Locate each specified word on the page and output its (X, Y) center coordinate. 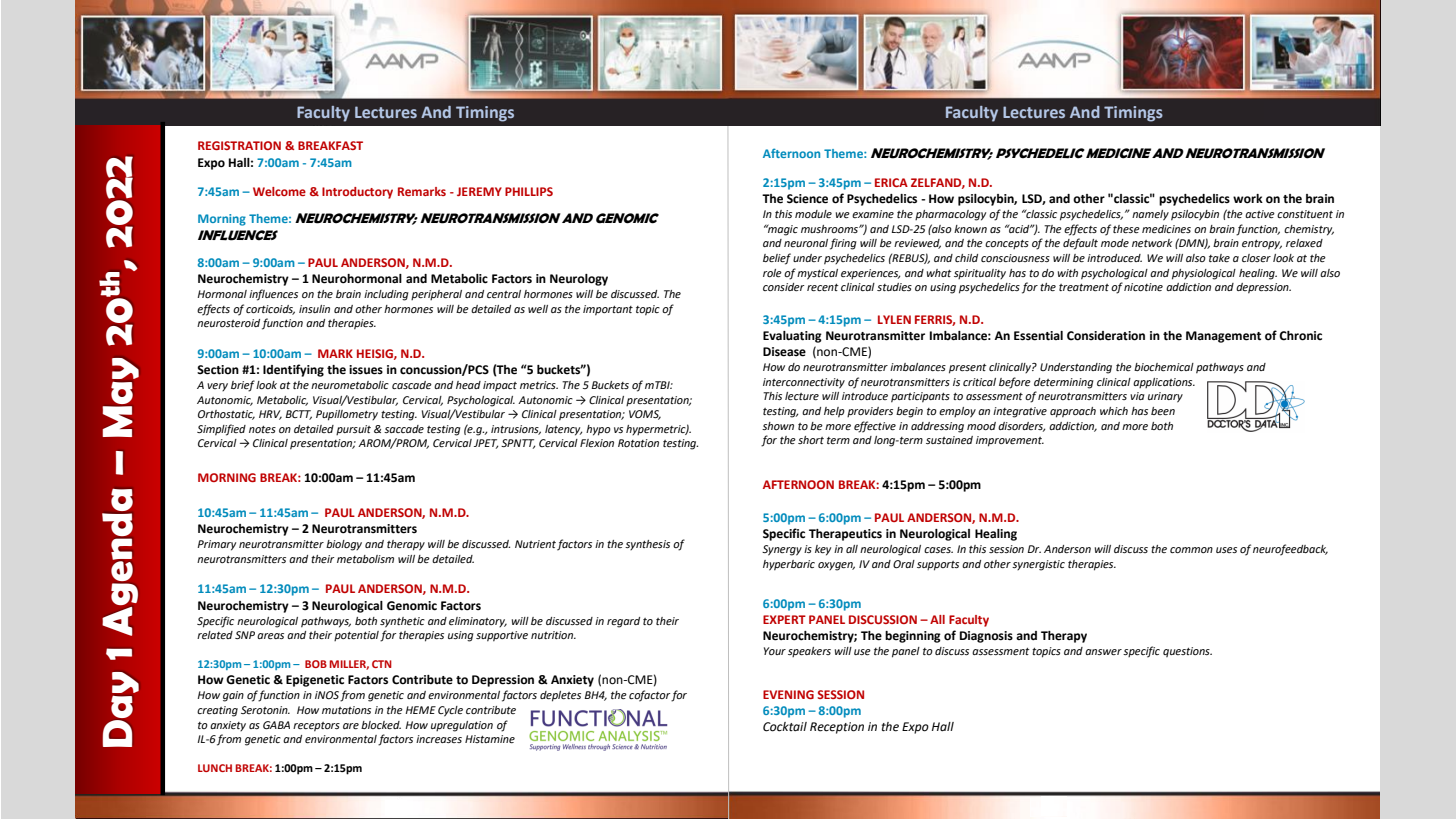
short (811, 440)
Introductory (357, 193)
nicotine (1143, 287)
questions (1187, 652)
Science (807, 199)
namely (1150, 215)
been (1163, 411)
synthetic (402, 622)
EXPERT (784, 619)
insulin (314, 309)
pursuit (353, 430)
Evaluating (792, 337)
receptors (316, 727)
